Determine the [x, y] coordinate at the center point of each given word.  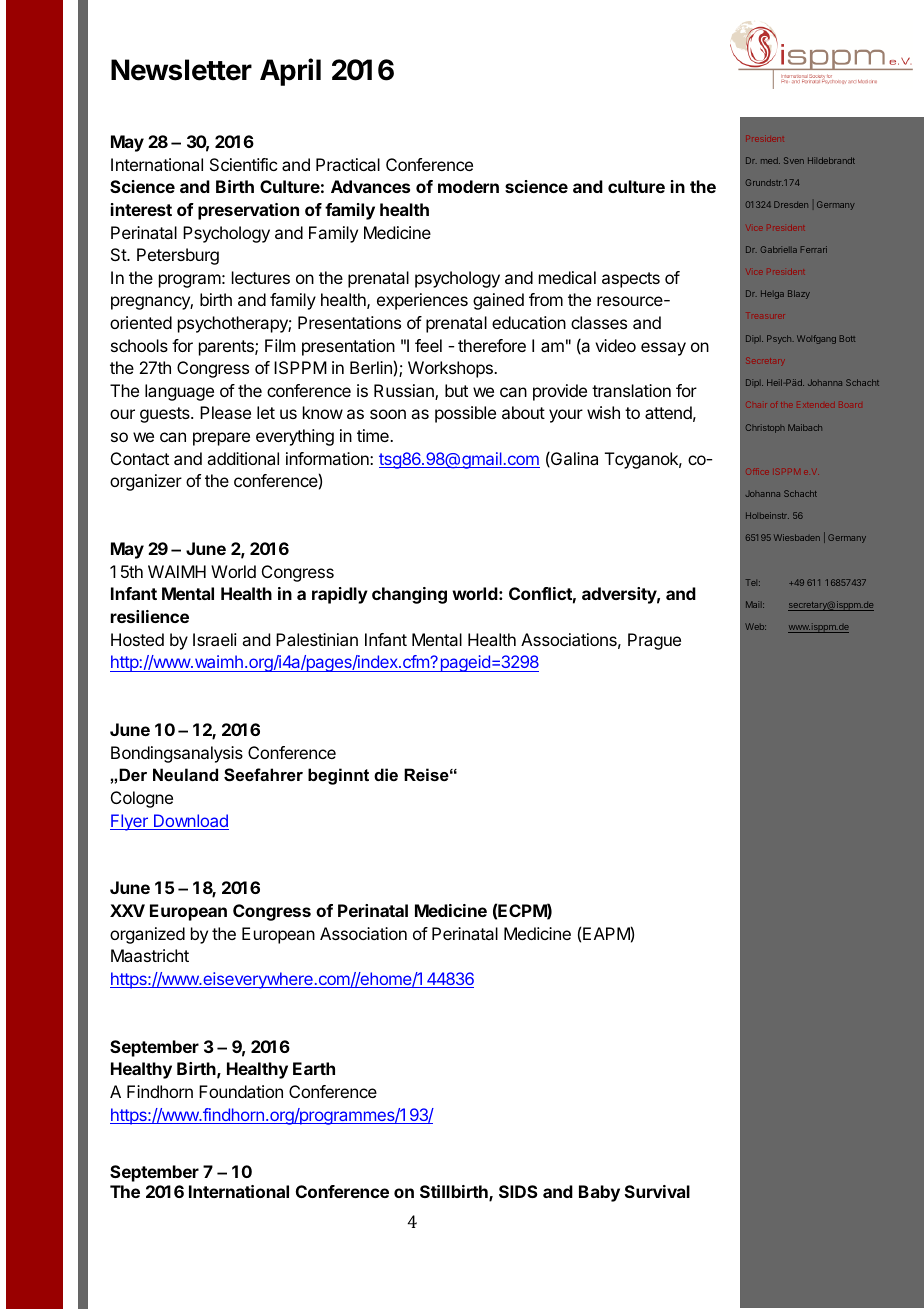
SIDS [518, 1191]
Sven [794, 160]
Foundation [241, 1091]
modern [468, 186]
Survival [657, 1191]
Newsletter [181, 70]
